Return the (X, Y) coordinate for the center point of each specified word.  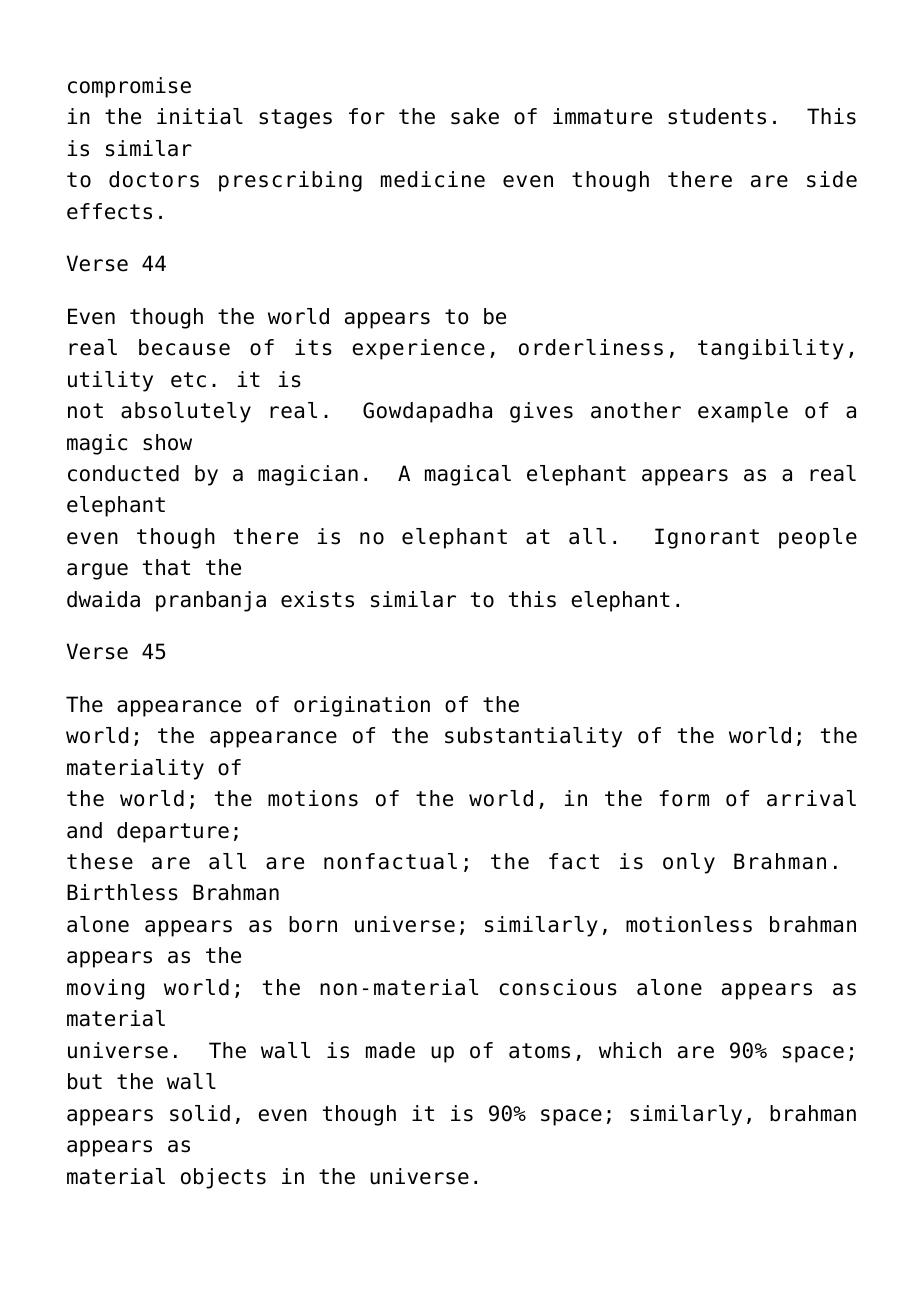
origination (362, 706)
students (717, 116)
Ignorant (707, 538)
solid (200, 1113)
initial (200, 116)
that (166, 567)
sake (475, 116)
